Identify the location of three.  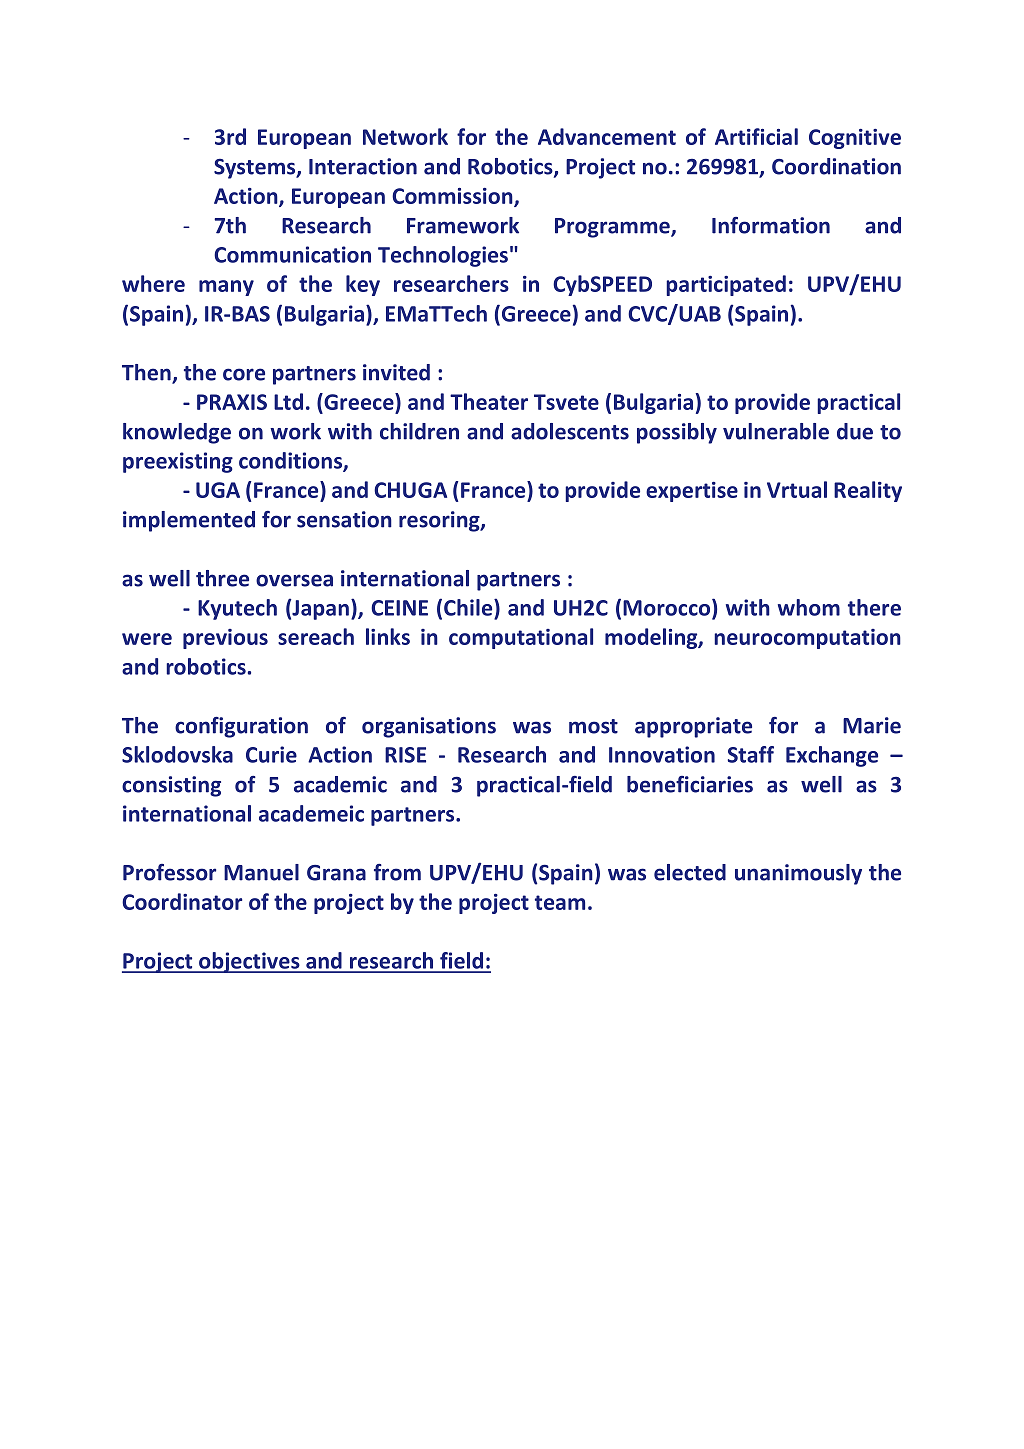
(222, 578).
